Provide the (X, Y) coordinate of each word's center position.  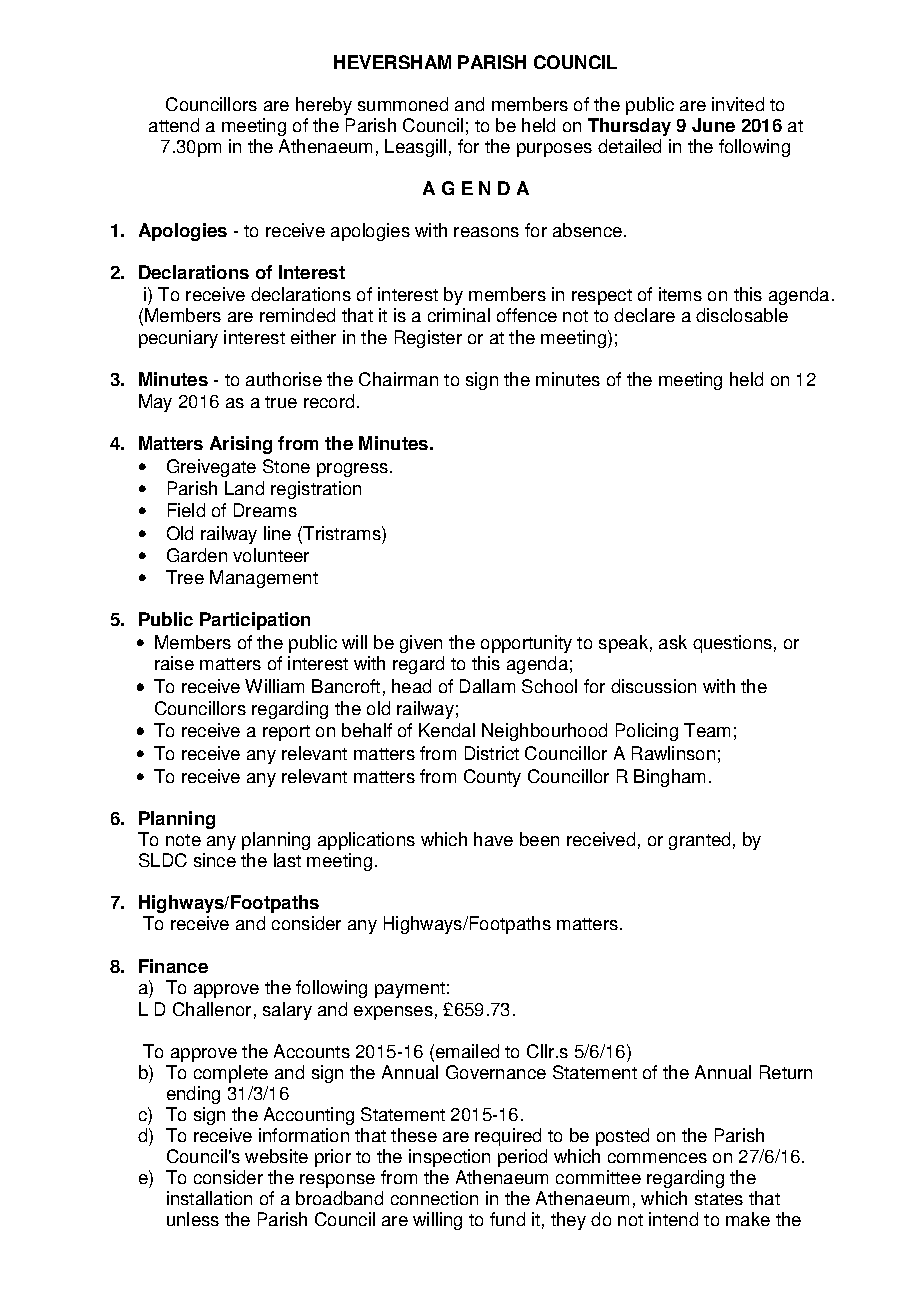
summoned (403, 104)
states (719, 1199)
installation (209, 1198)
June (713, 125)
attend (174, 125)
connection (434, 1198)
